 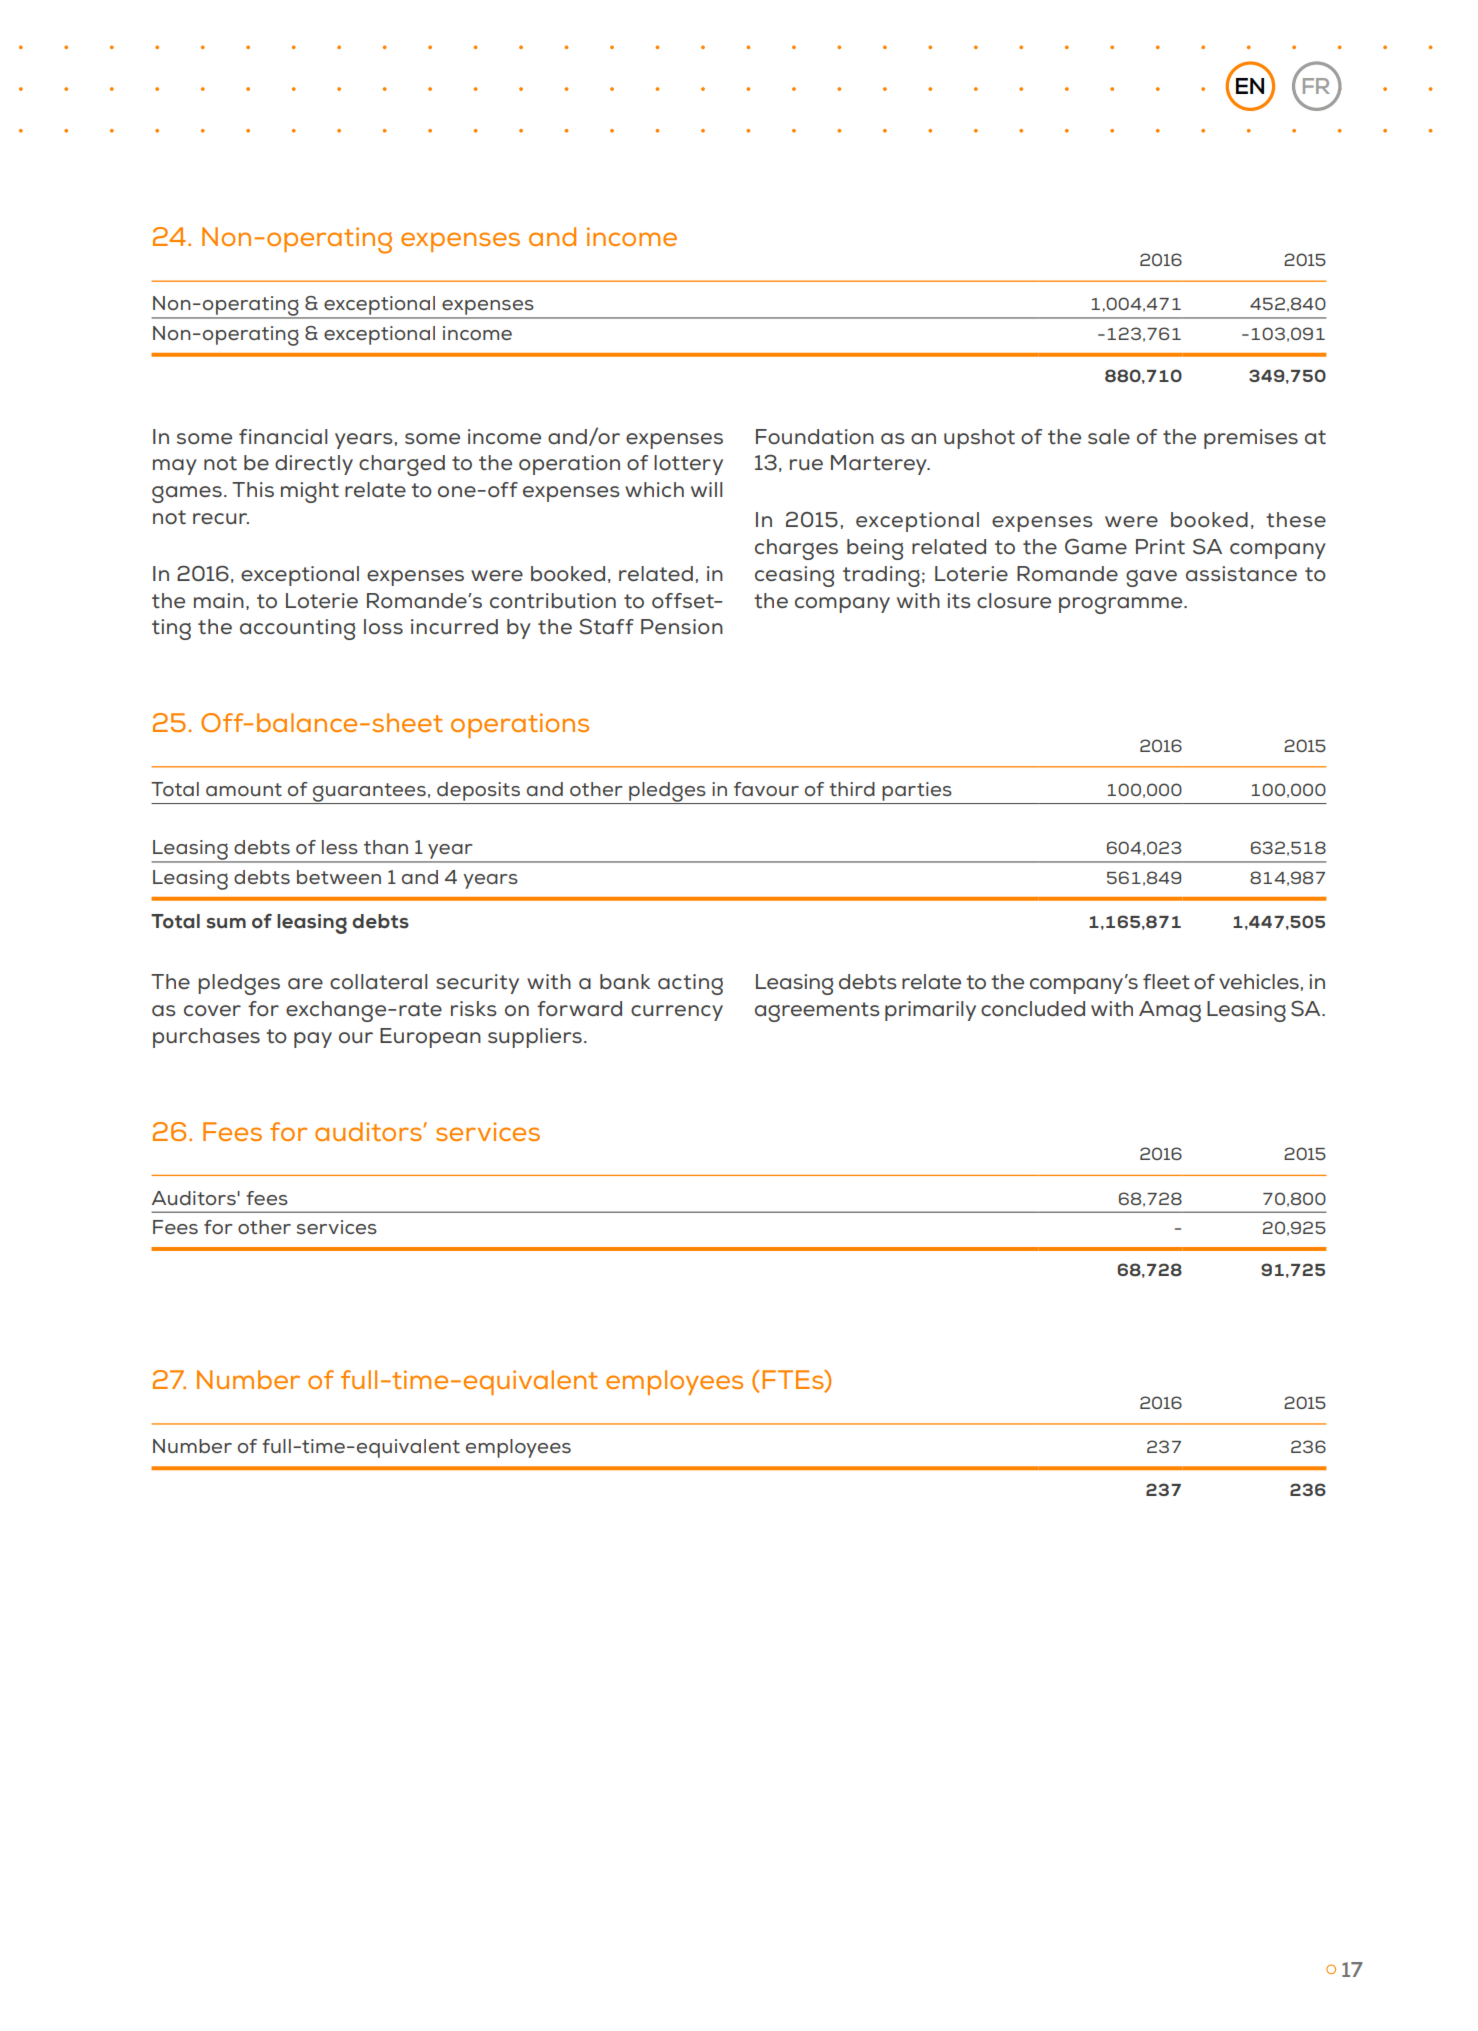 I want to click on directly, so click(x=314, y=465).
